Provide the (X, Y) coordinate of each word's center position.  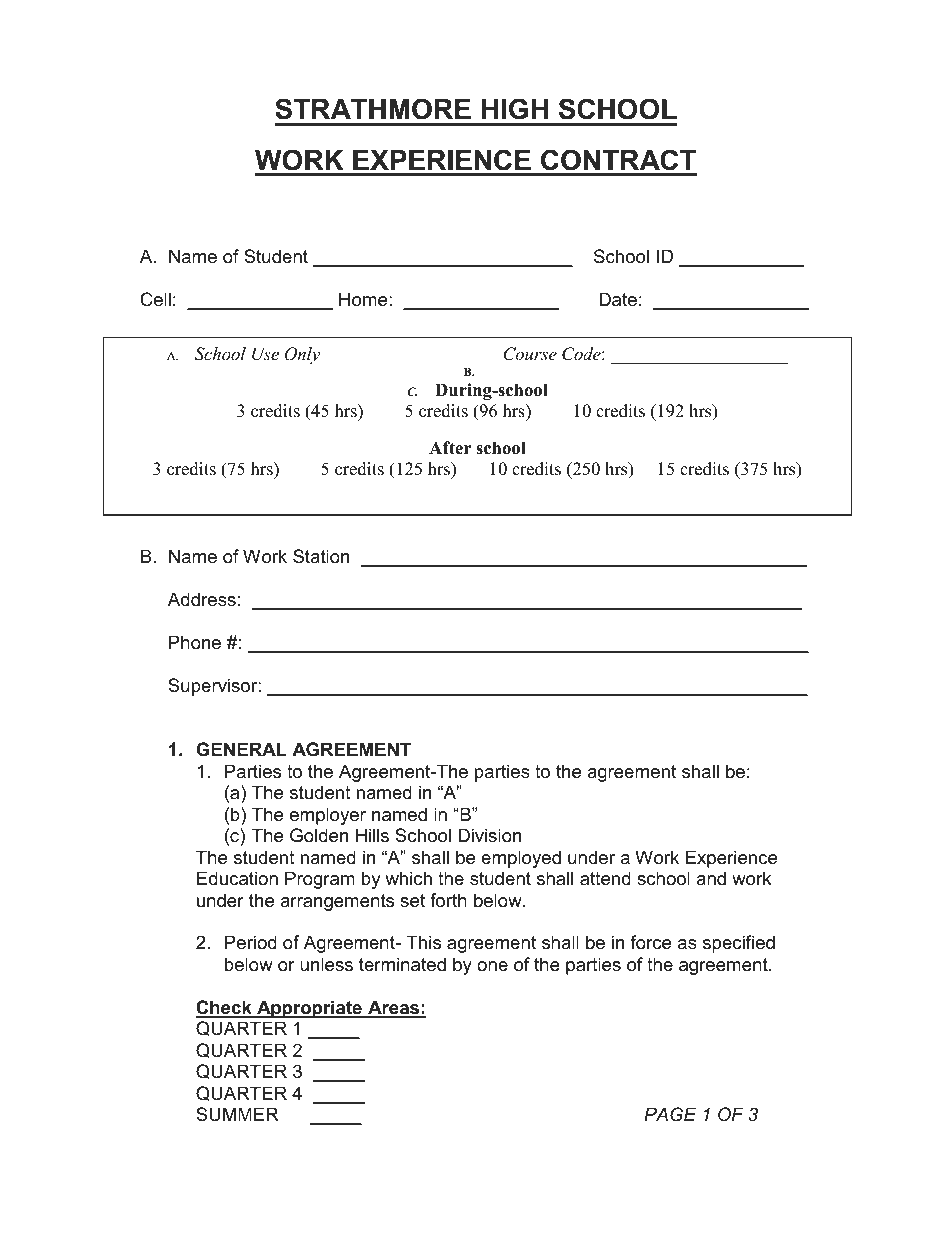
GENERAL (241, 749)
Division (489, 835)
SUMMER (237, 1114)
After (450, 448)
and (711, 878)
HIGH (514, 109)
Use (265, 354)
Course (530, 354)
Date (618, 299)
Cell (155, 299)
